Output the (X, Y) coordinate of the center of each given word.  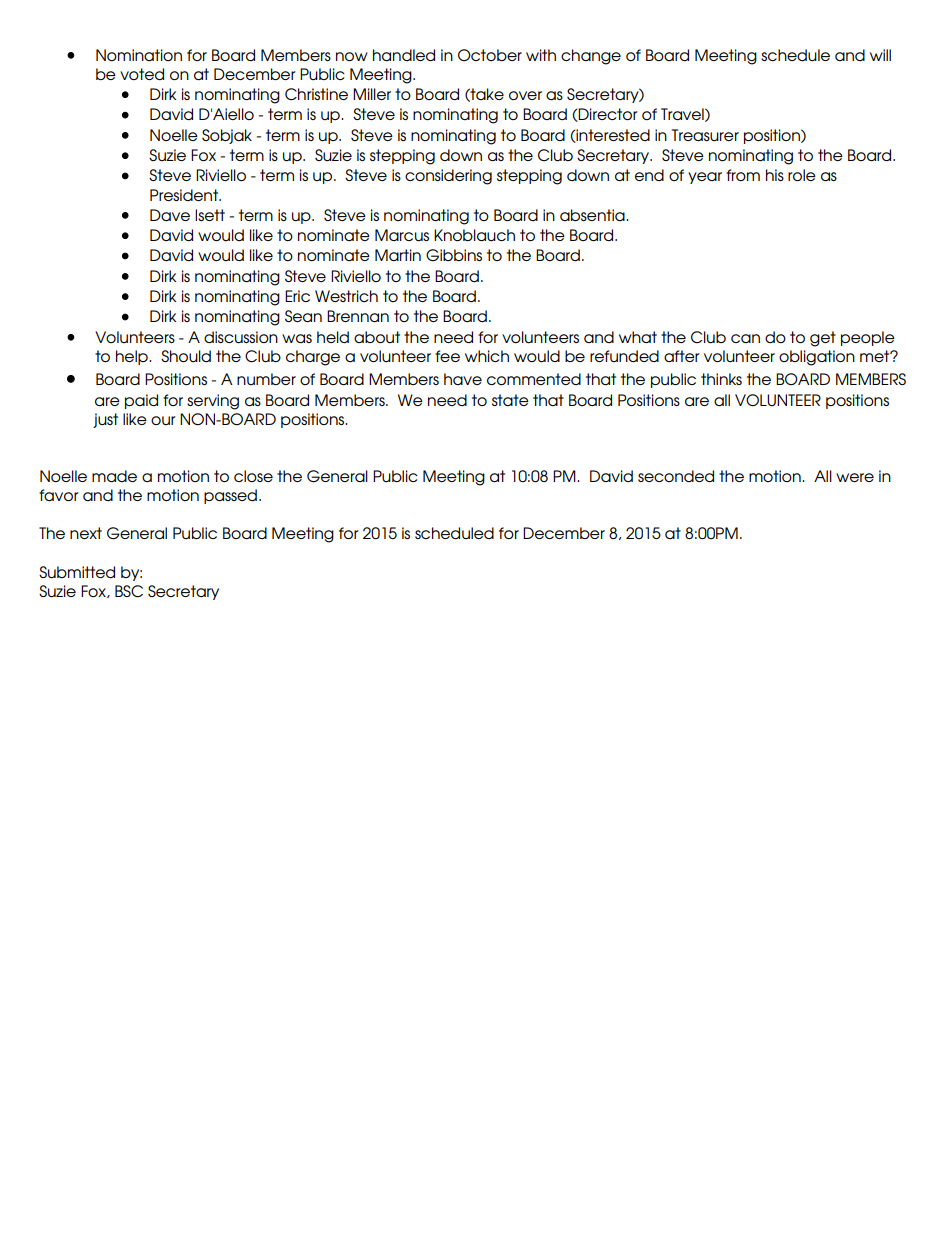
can (745, 338)
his (775, 175)
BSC (129, 591)
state (510, 400)
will (880, 55)
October (490, 55)
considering (448, 177)
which (487, 356)
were (855, 477)
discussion (241, 337)
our (163, 420)
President (185, 195)
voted (142, 74)
